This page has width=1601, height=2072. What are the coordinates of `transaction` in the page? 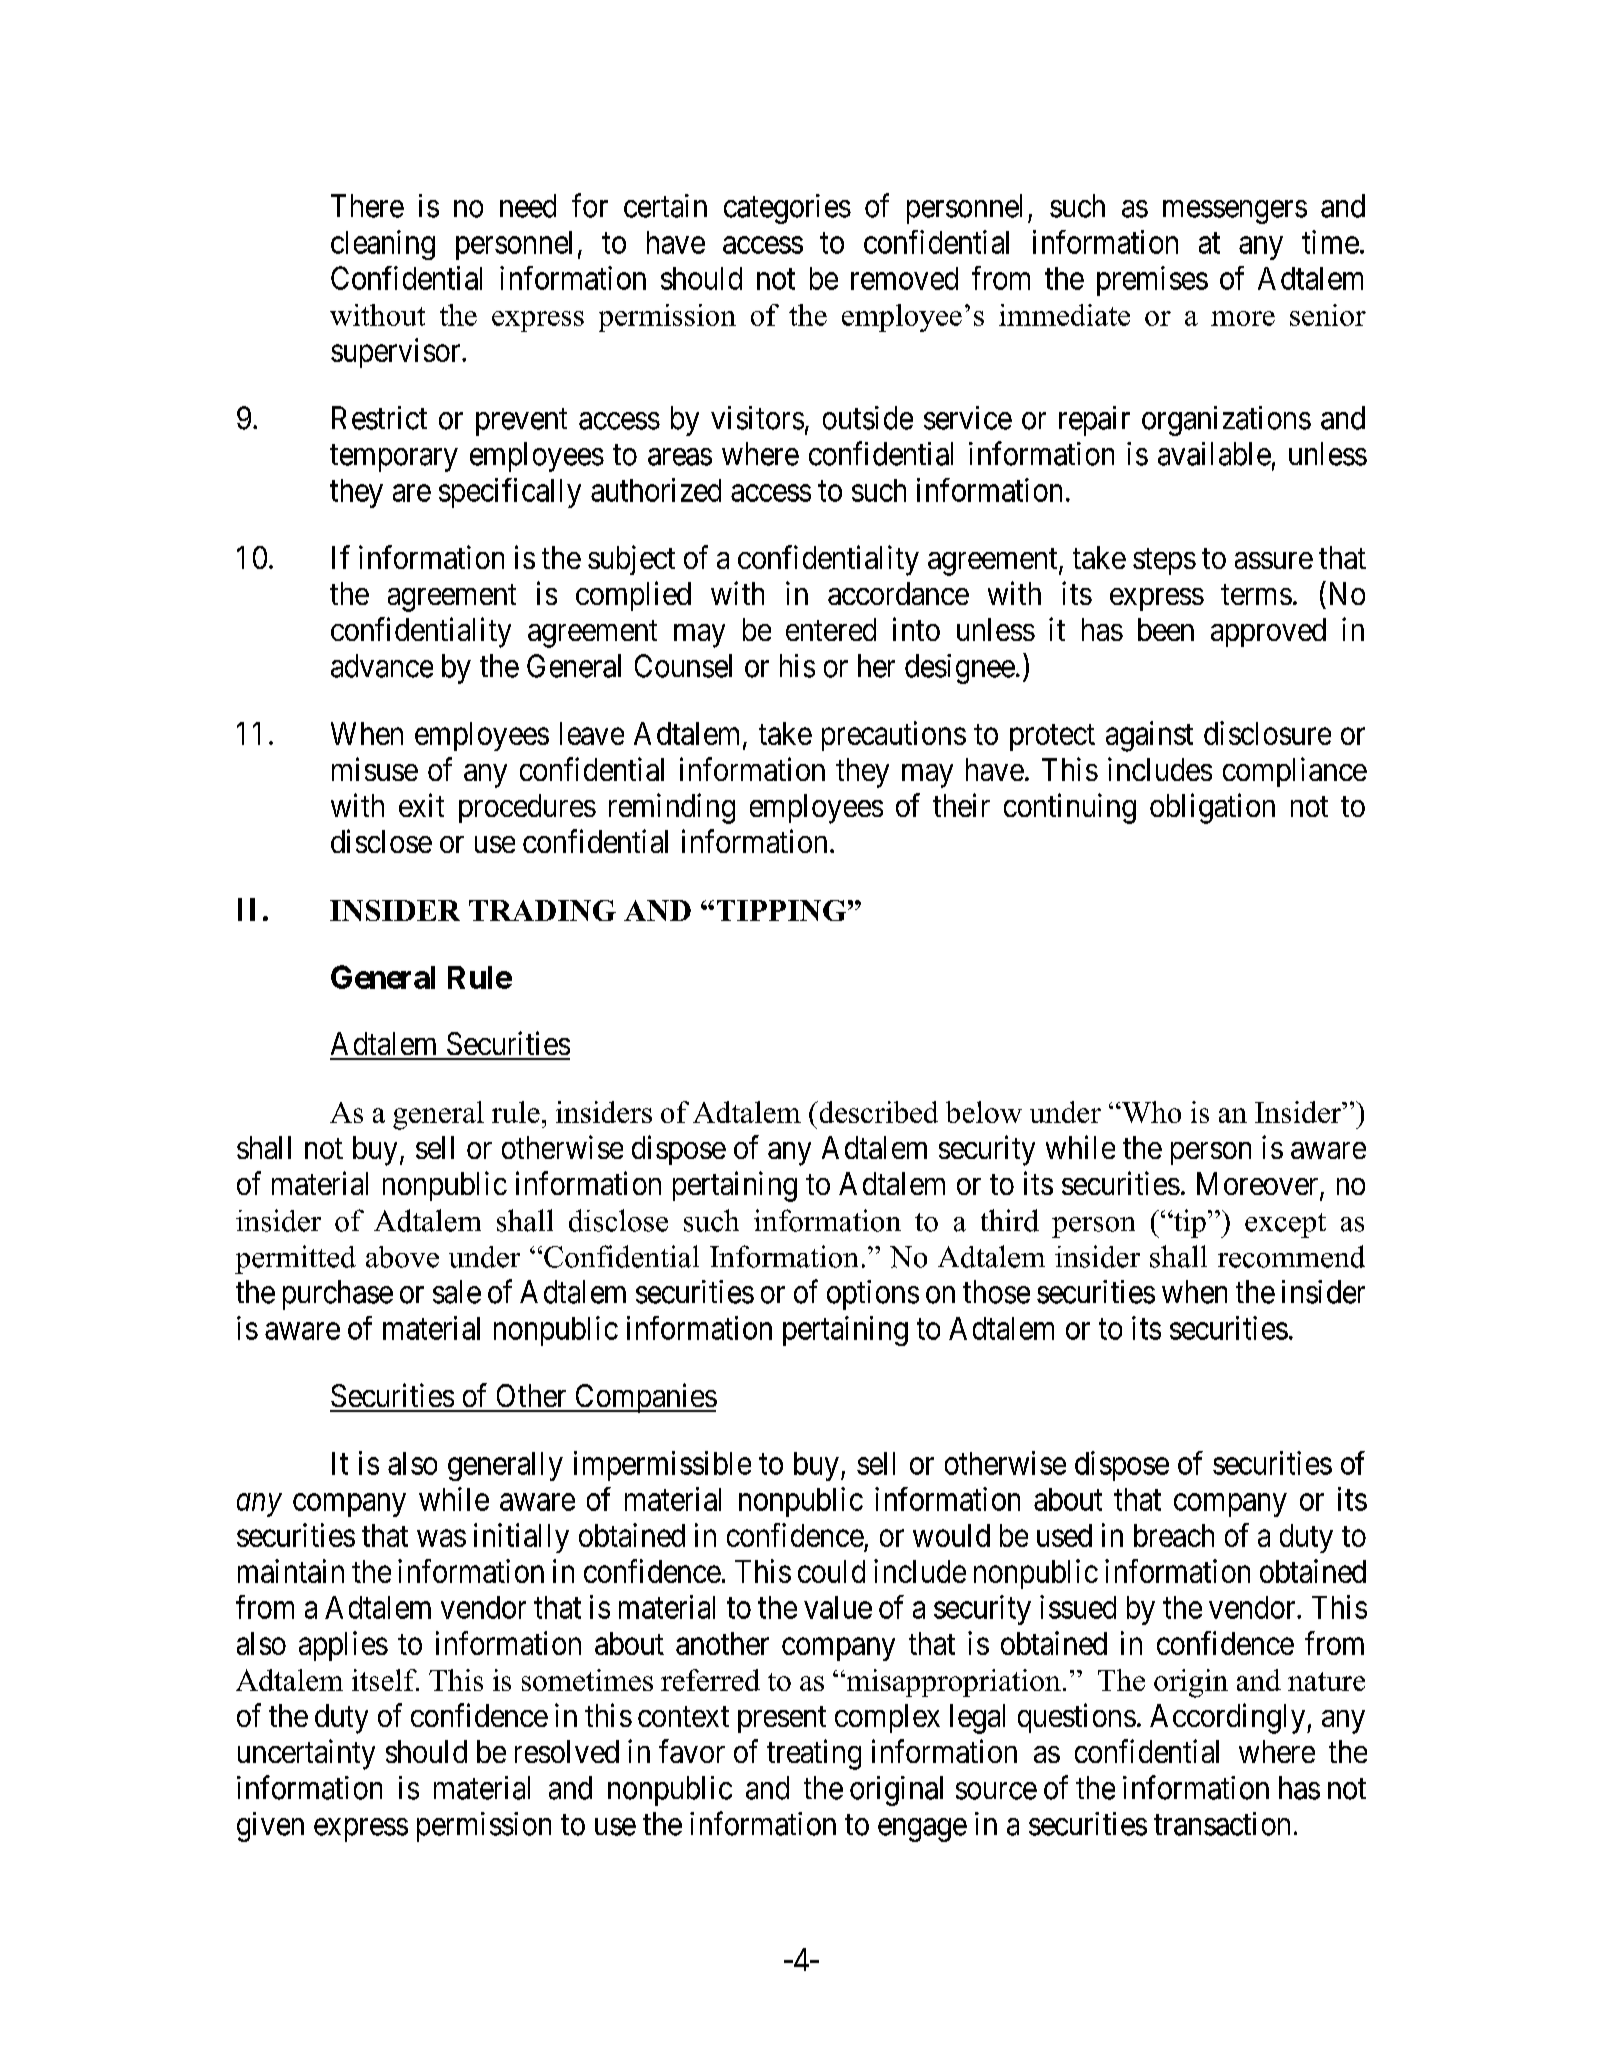 It's located at (1222, 1824).
